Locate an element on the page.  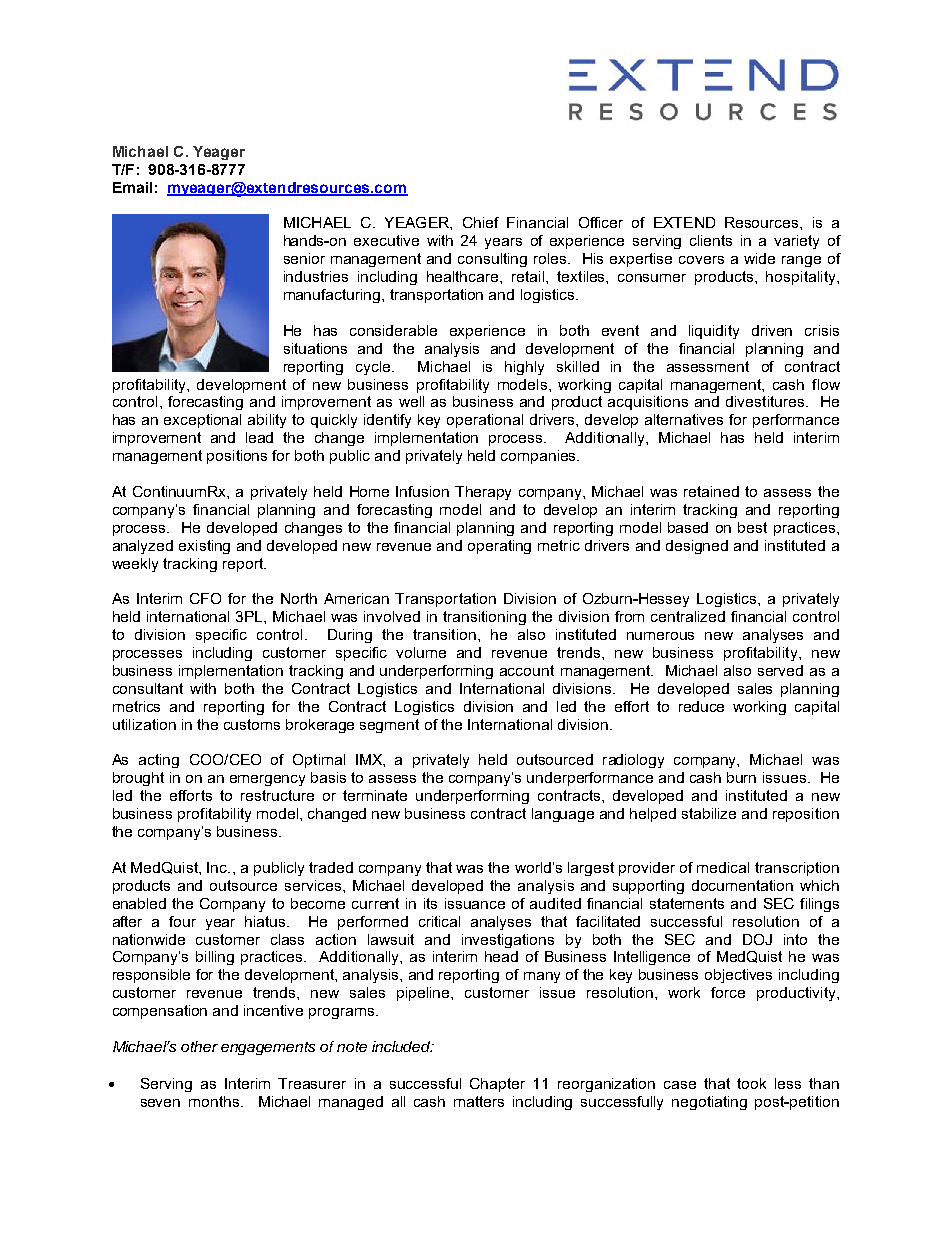
served is located at coordinates (780, 670).
